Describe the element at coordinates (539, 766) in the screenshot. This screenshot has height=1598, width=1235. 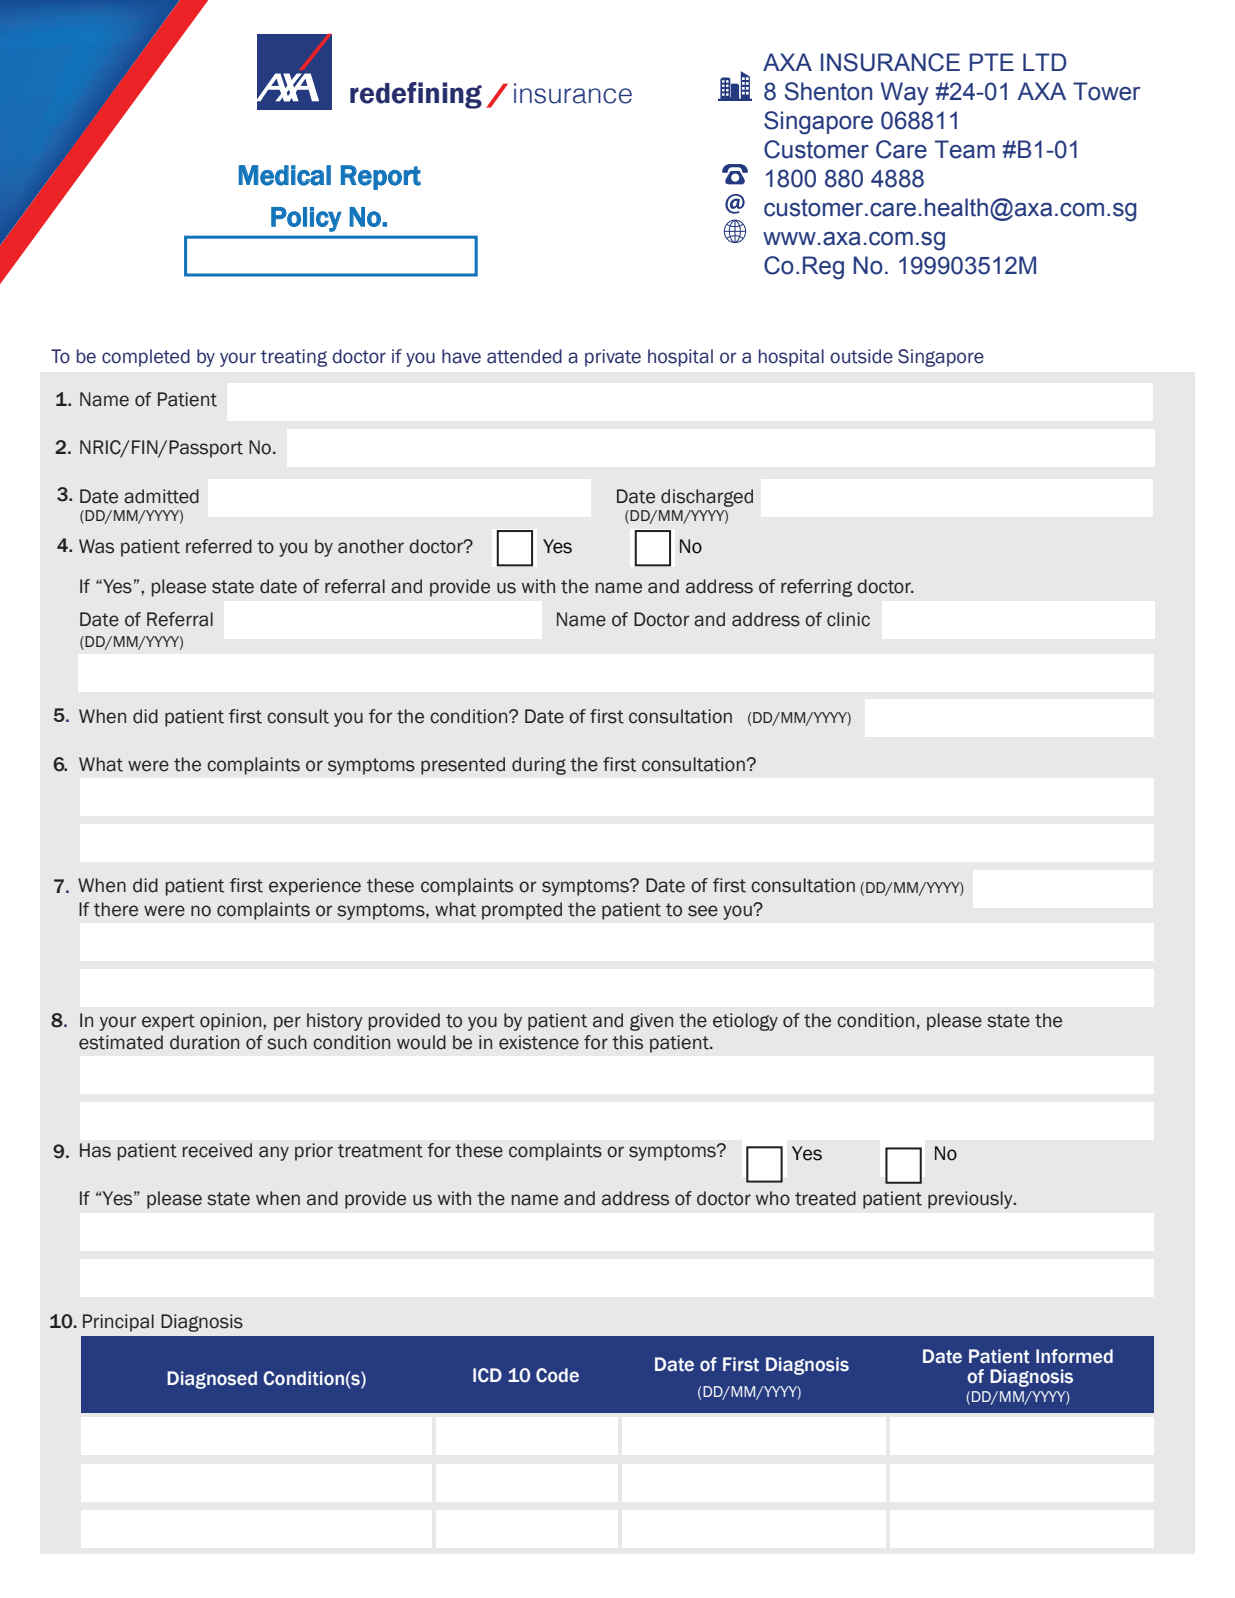
I see `during` at that location.
